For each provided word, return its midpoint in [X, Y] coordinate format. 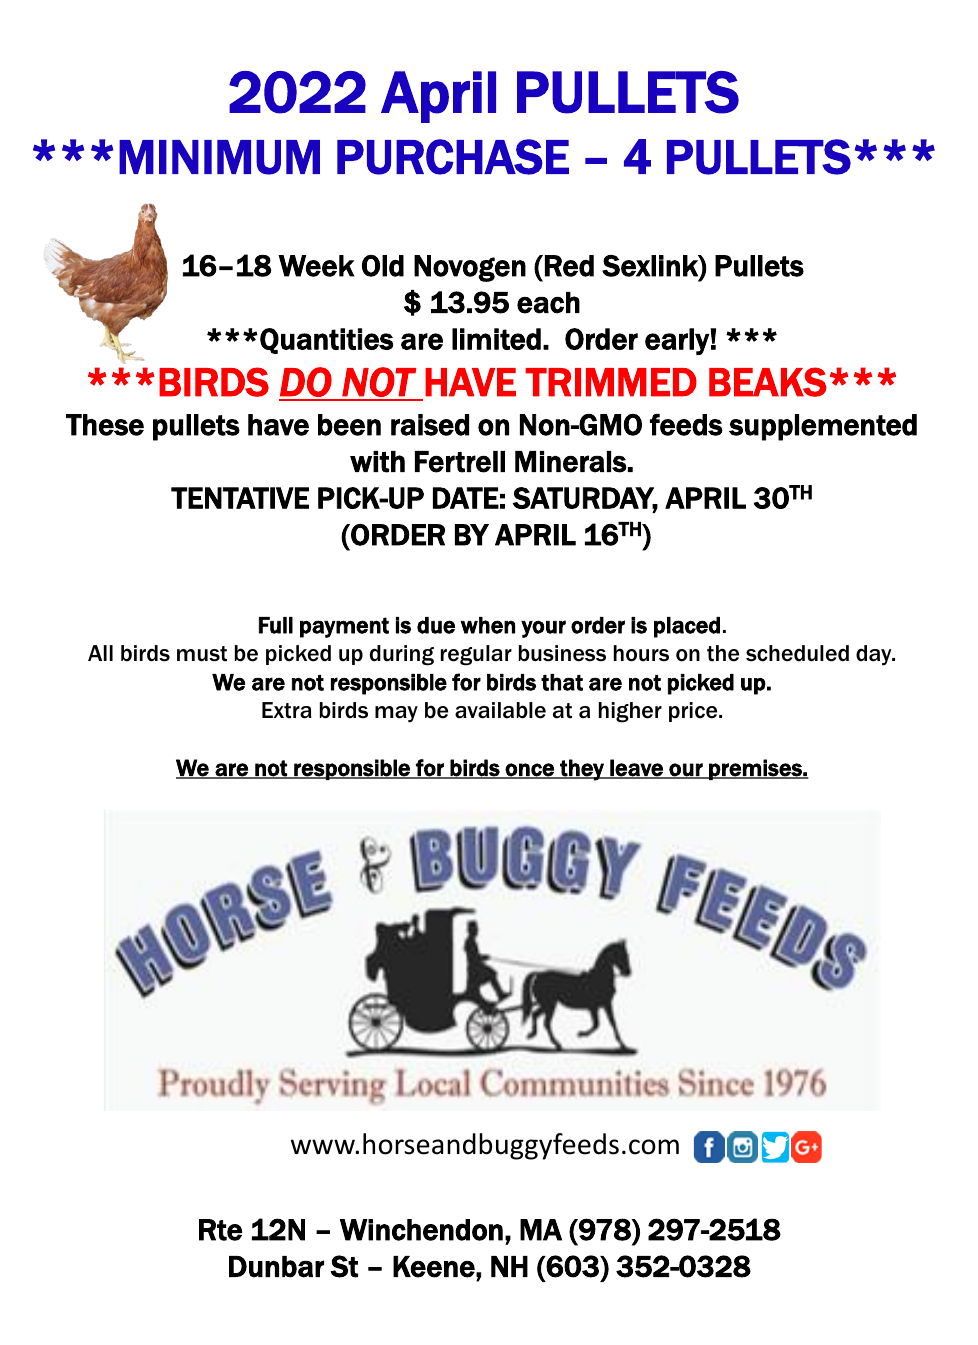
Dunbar [276, 1267]
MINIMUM [219, 157]
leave [636, 768]
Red [569, 266]
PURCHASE [453, 157]
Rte [220, 1230]
